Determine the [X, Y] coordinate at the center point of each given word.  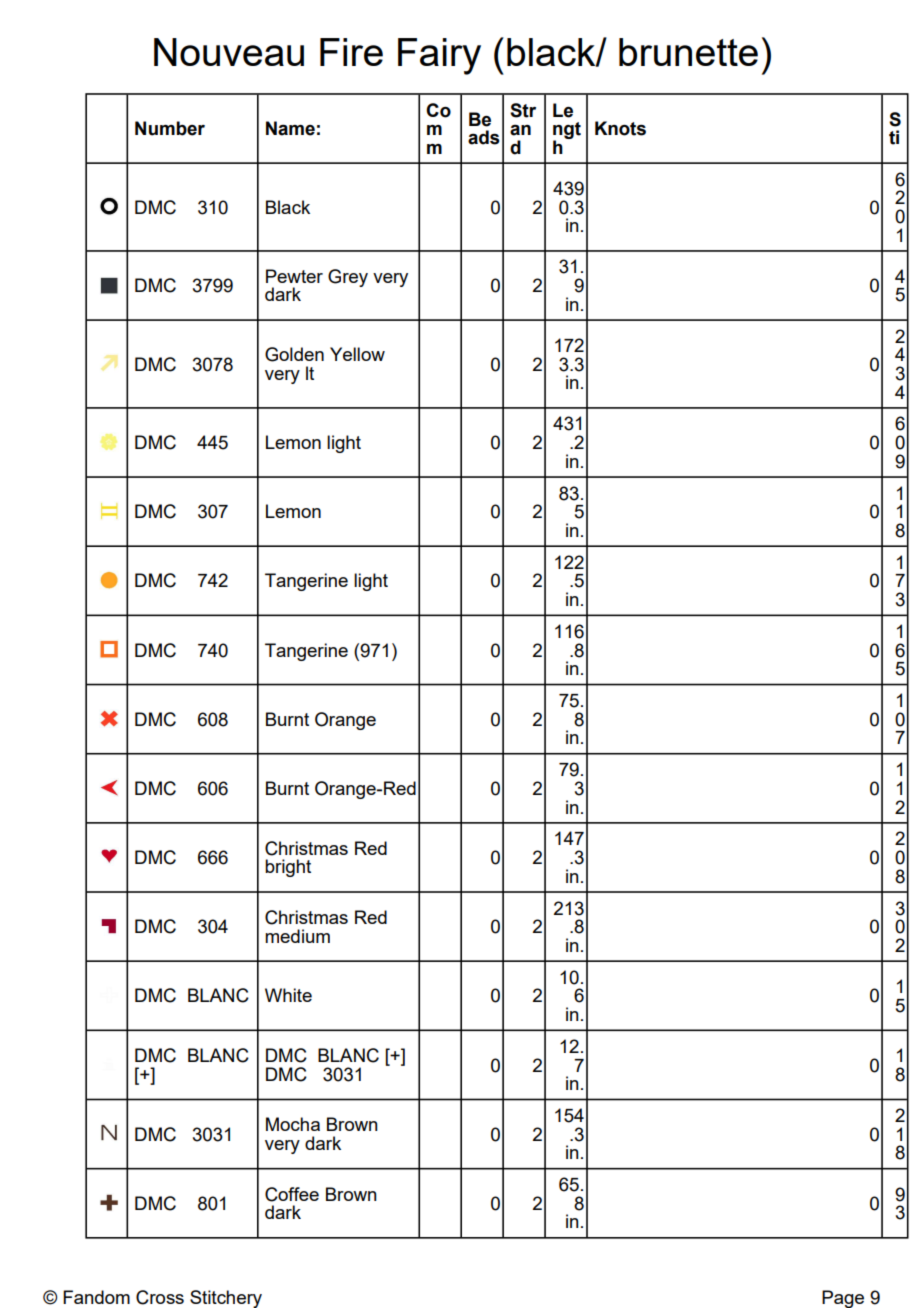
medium [297, 936]
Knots [620, 128]
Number [170, 128]
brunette [688, 52]
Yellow [357, 354]
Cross [160, 1297]
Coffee [292, 1194]
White [288, 995]
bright [288, 868]
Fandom [96, 1297]
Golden [294, 354]
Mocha [293, 1124]
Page [843, 1299]
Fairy [439, 56]
